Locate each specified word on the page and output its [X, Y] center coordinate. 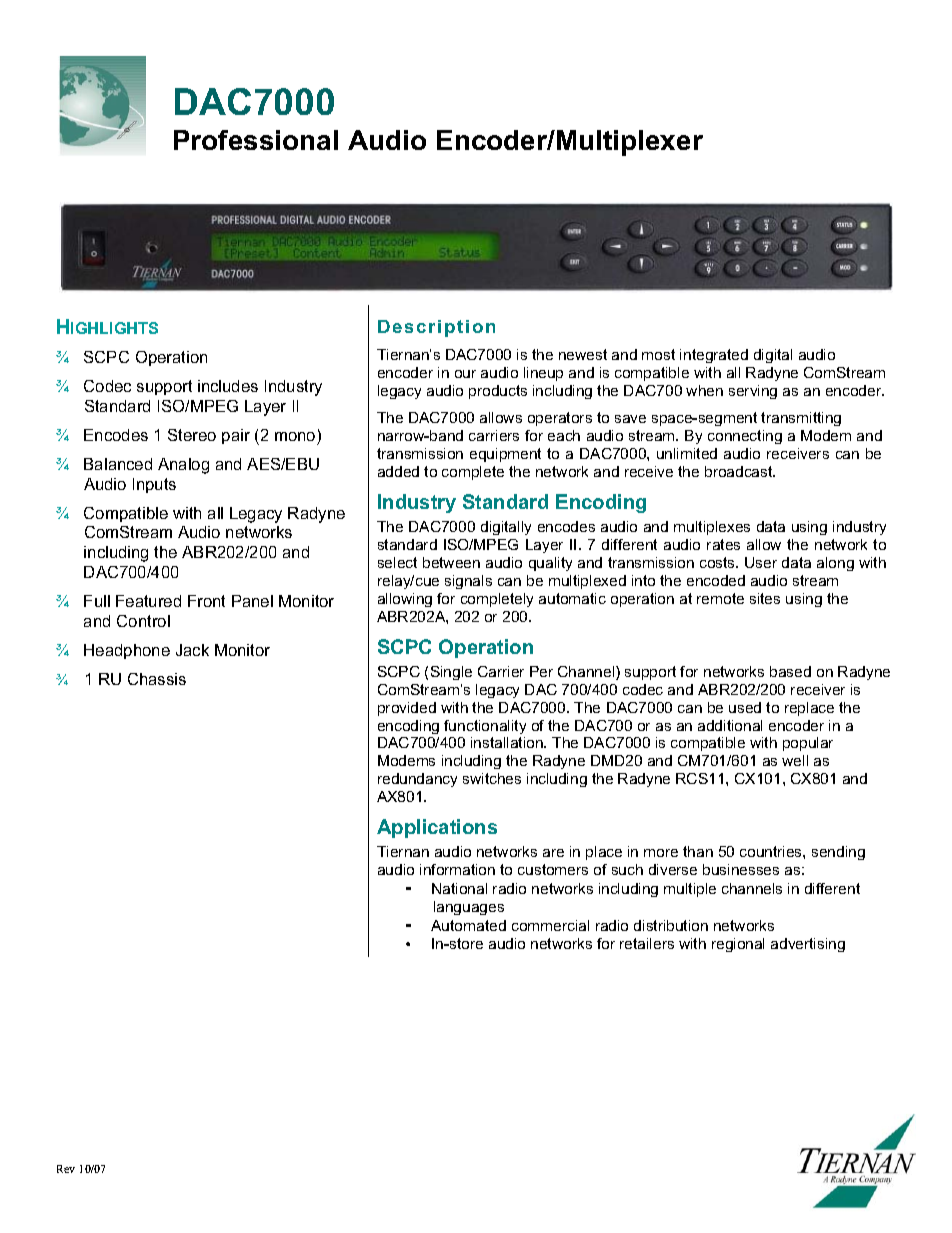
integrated [714, 356]
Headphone [127, 651]
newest [583, 354]
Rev [66, 1169]
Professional [256, 140]
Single [451, 673]
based [790, 671]
